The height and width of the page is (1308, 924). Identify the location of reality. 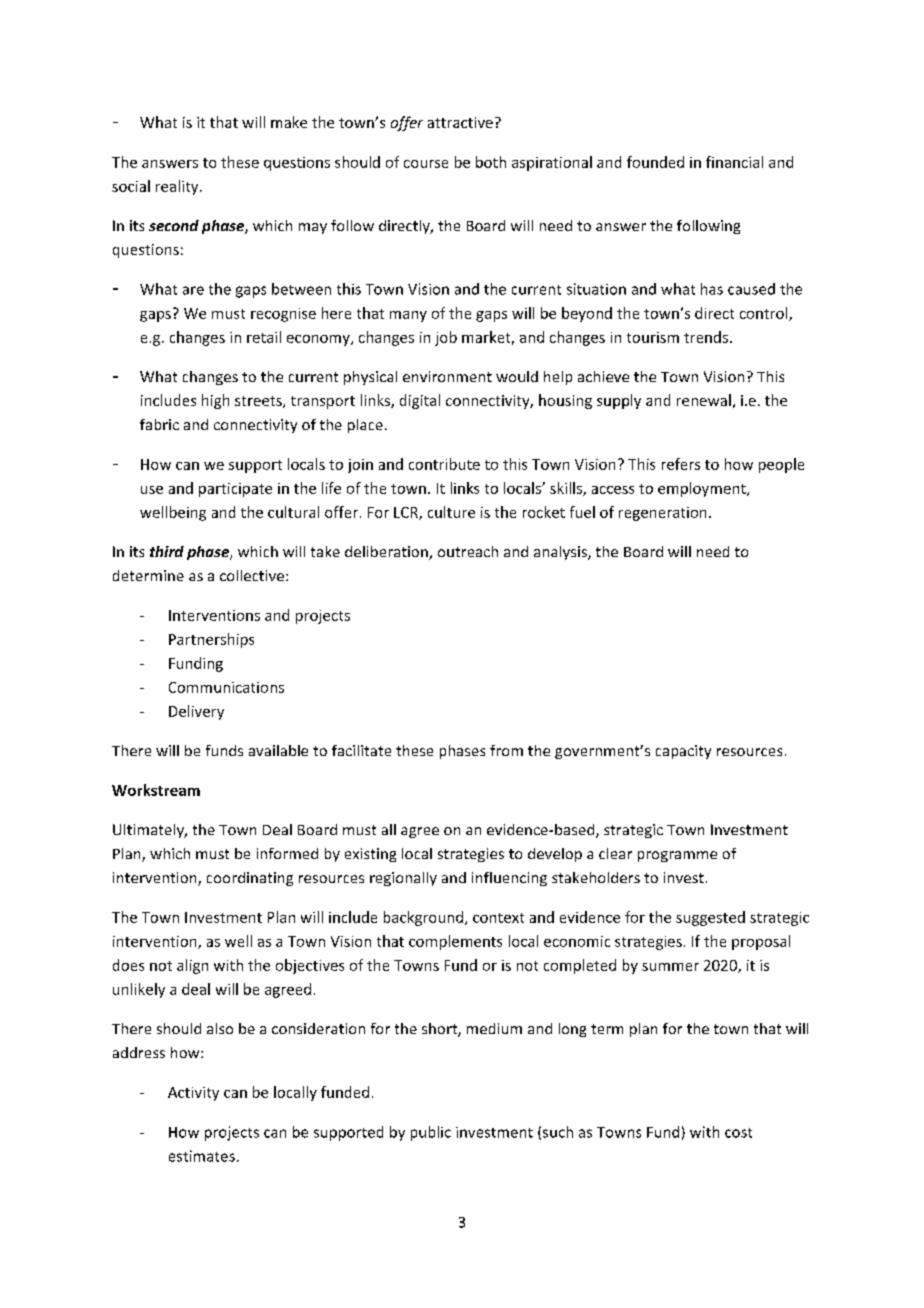
(178, 187).
